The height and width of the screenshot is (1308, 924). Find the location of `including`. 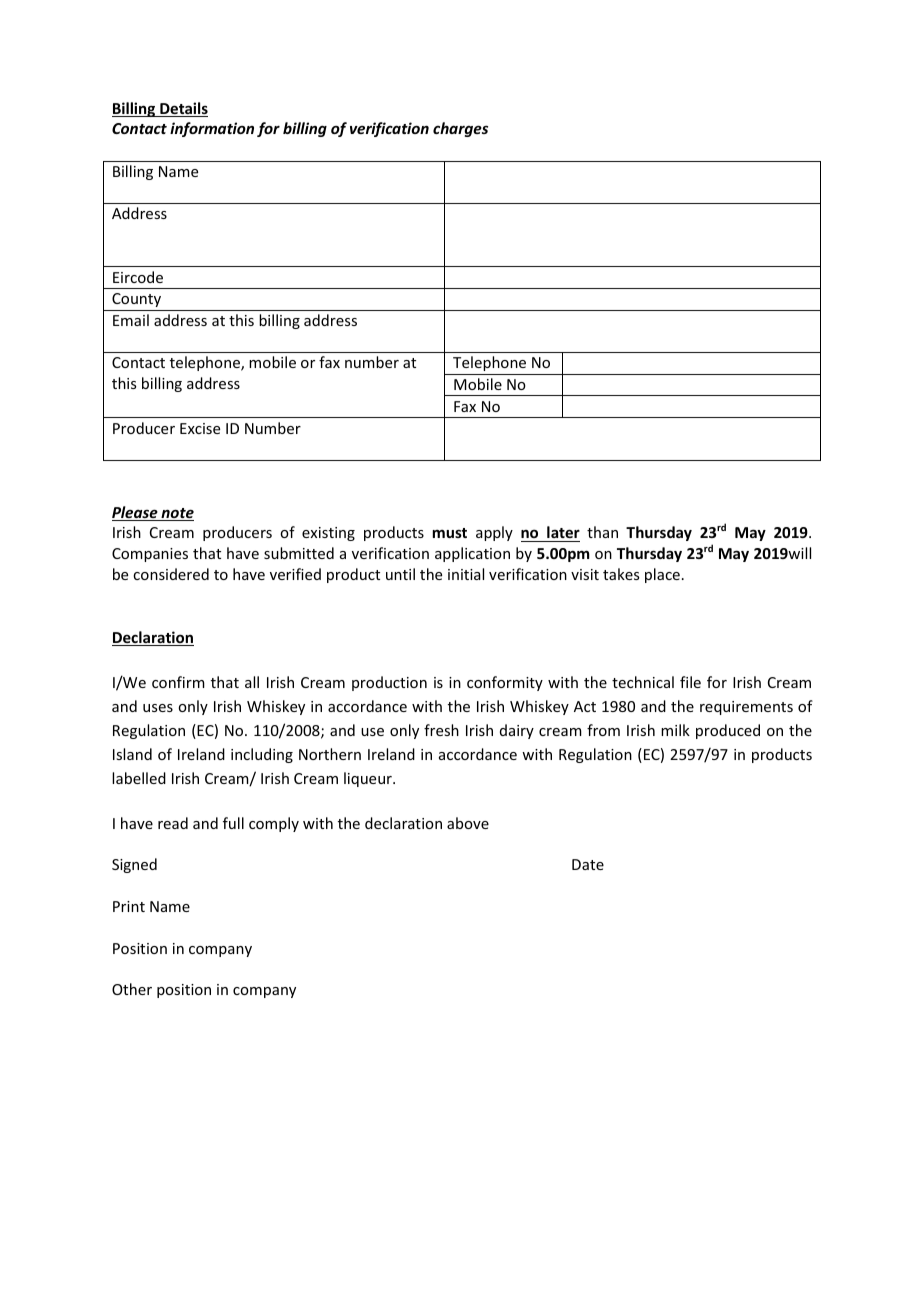

including is located at coordinates (262, 755).
